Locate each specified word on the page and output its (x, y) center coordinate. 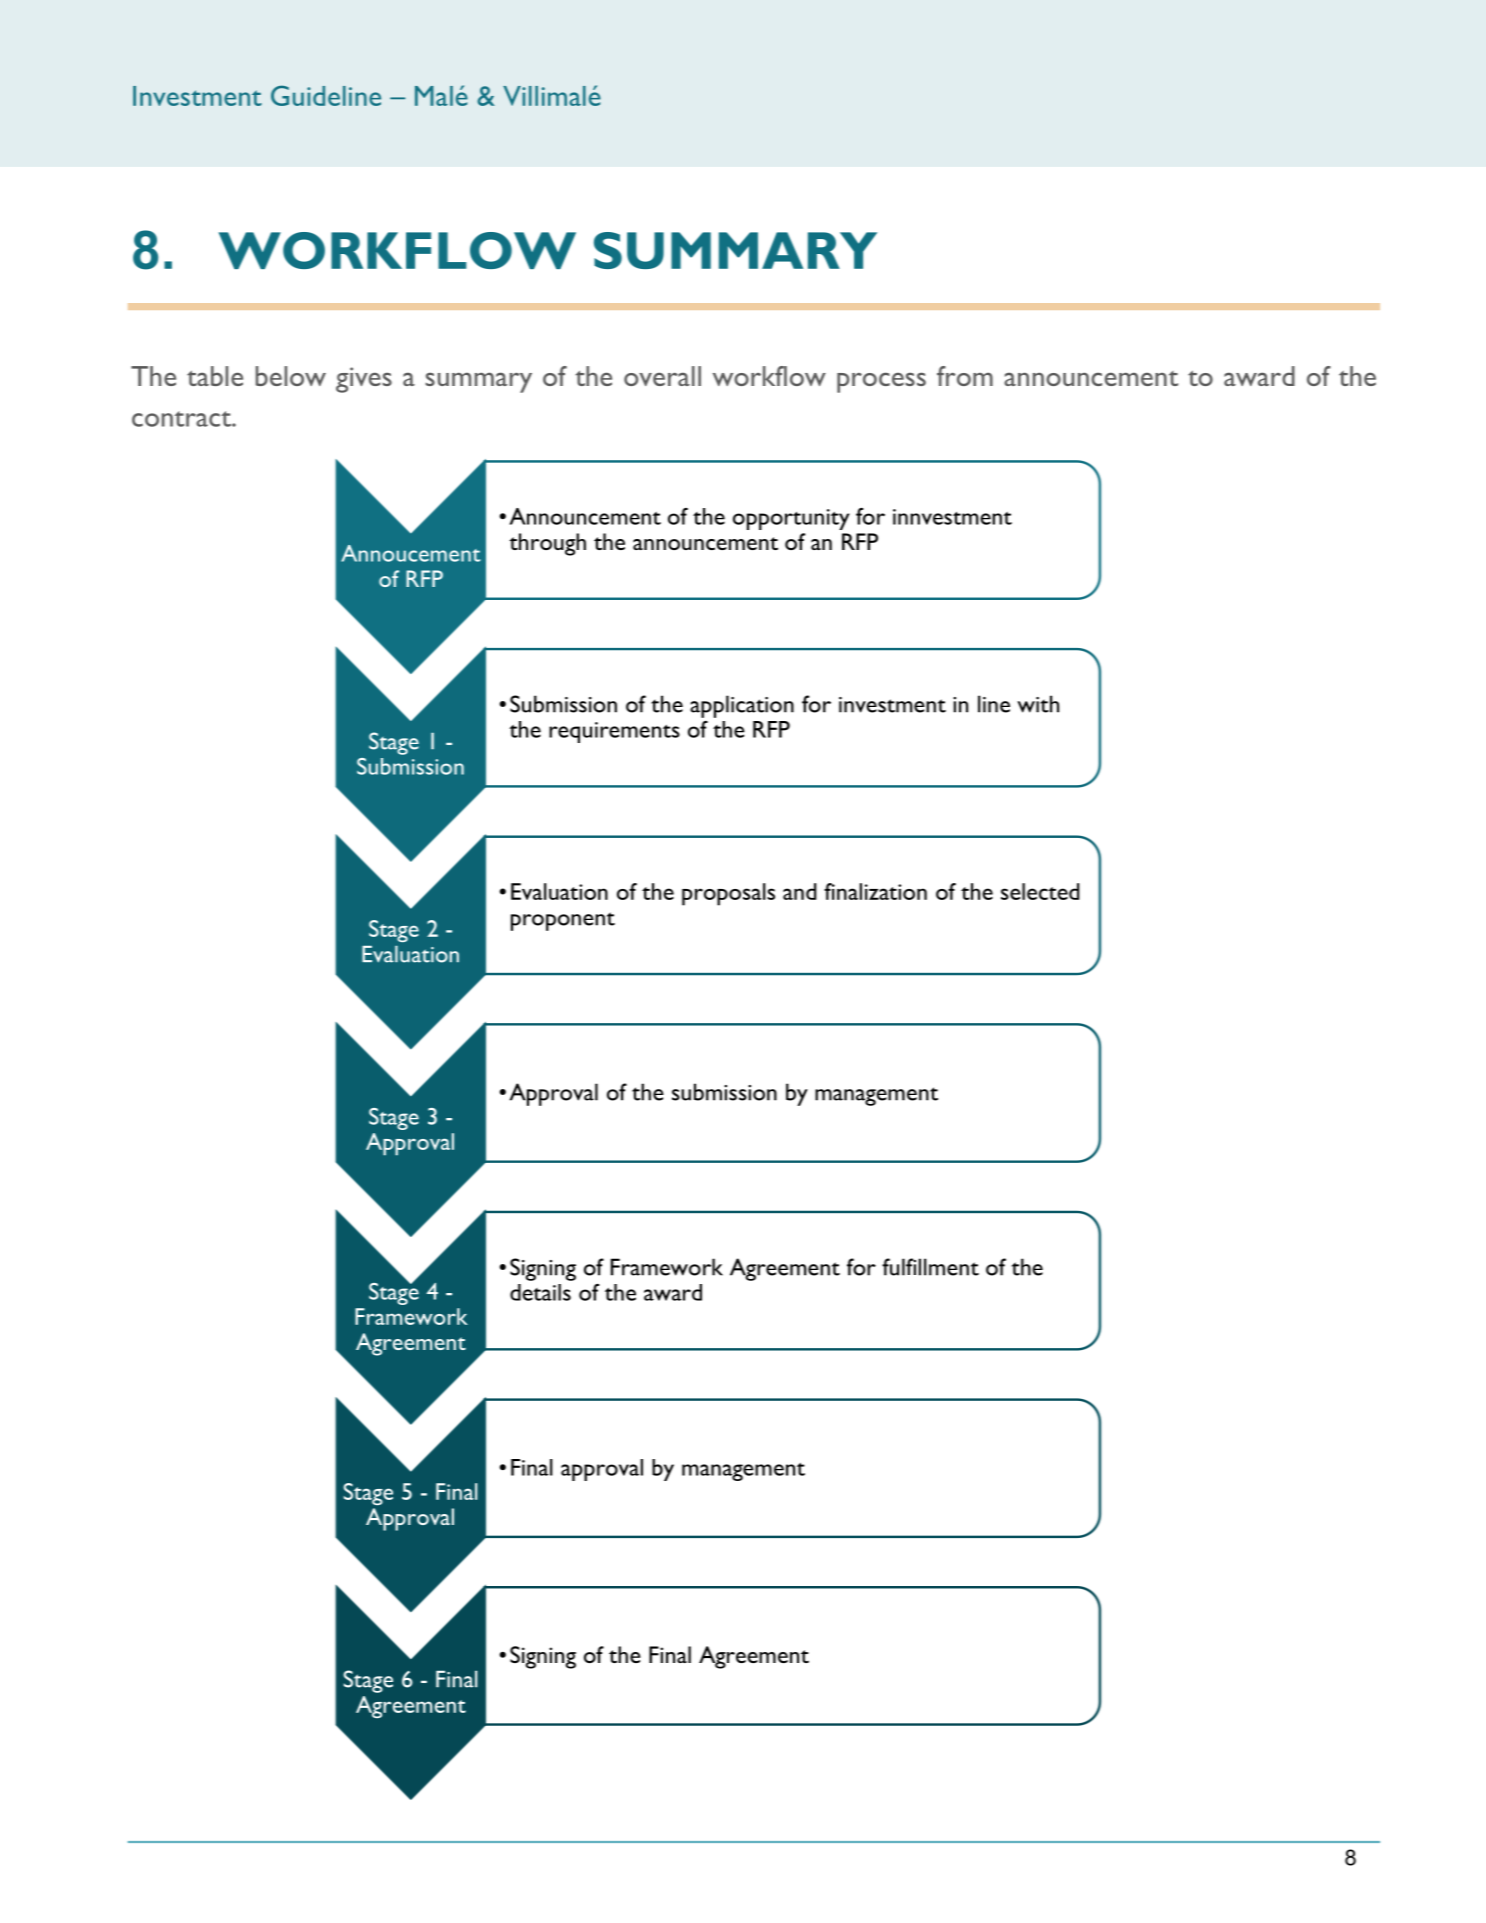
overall (662, 376)
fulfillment (930, 1267)
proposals (728, 894)
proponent (563, 921)
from (965, 376)
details (540, 1292)
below (291, 376)
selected (1040, 891)
